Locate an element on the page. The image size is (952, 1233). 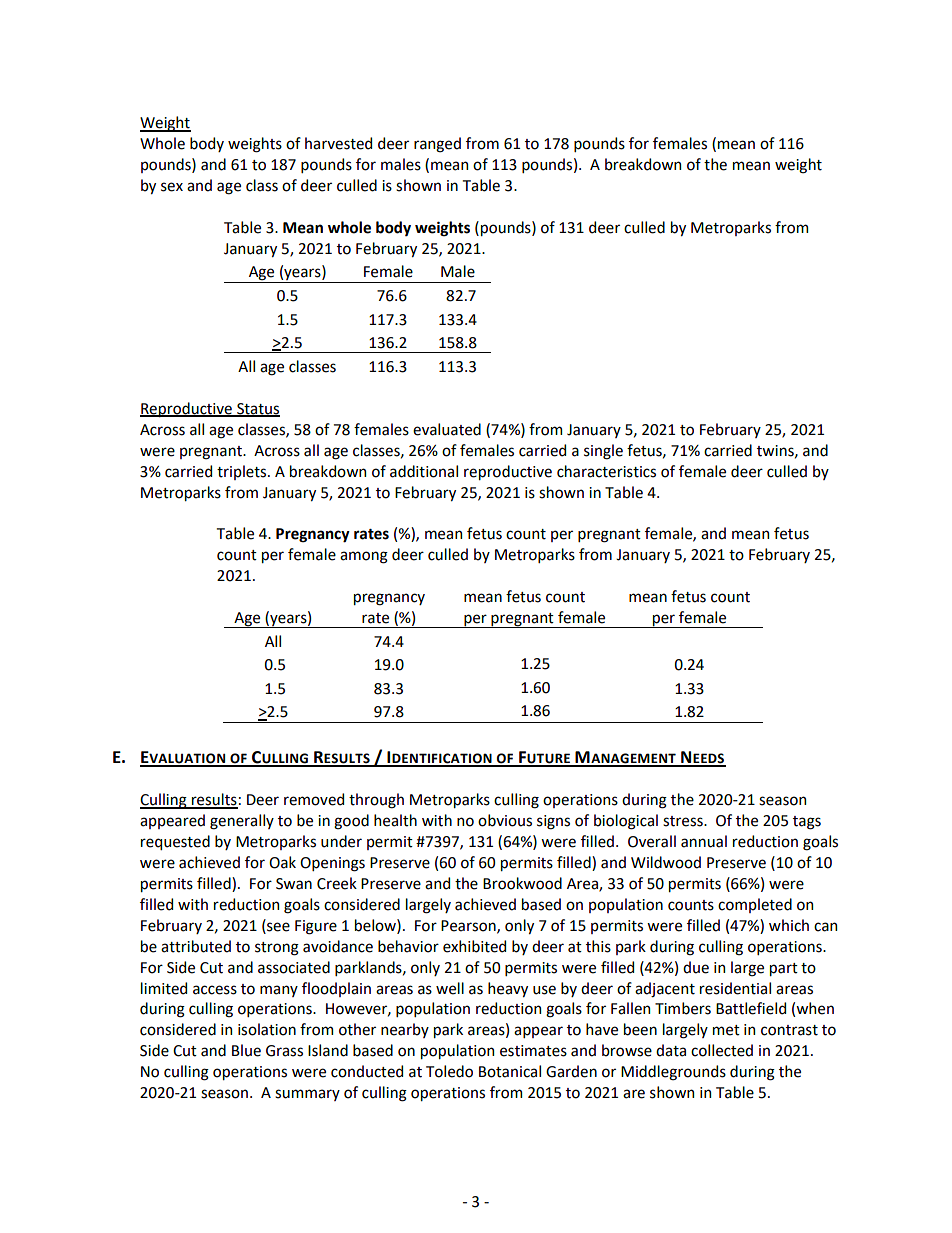
sex is located at coordinates (172, 187).
